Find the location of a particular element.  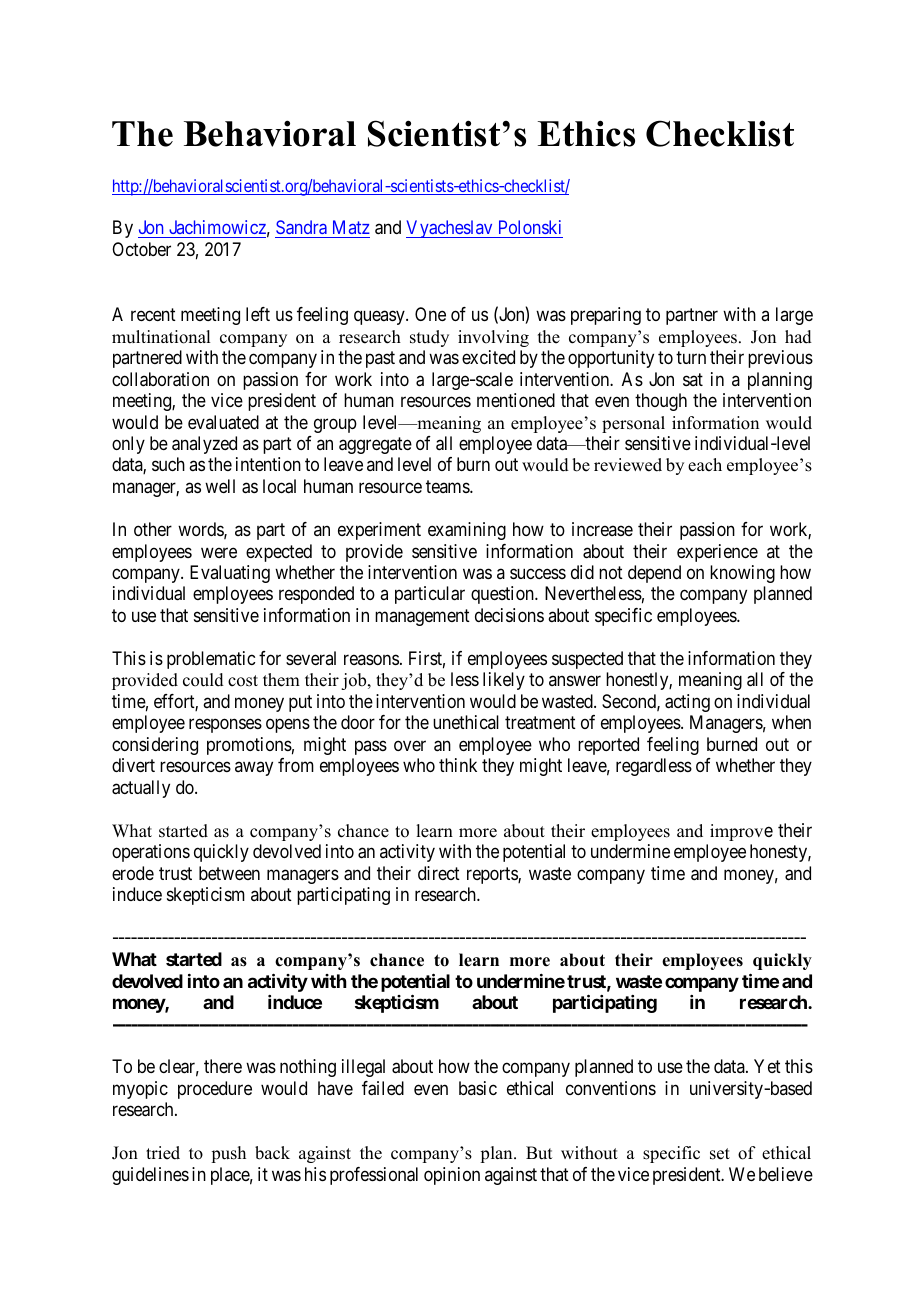

teams is located at coordinates (448, 486).
